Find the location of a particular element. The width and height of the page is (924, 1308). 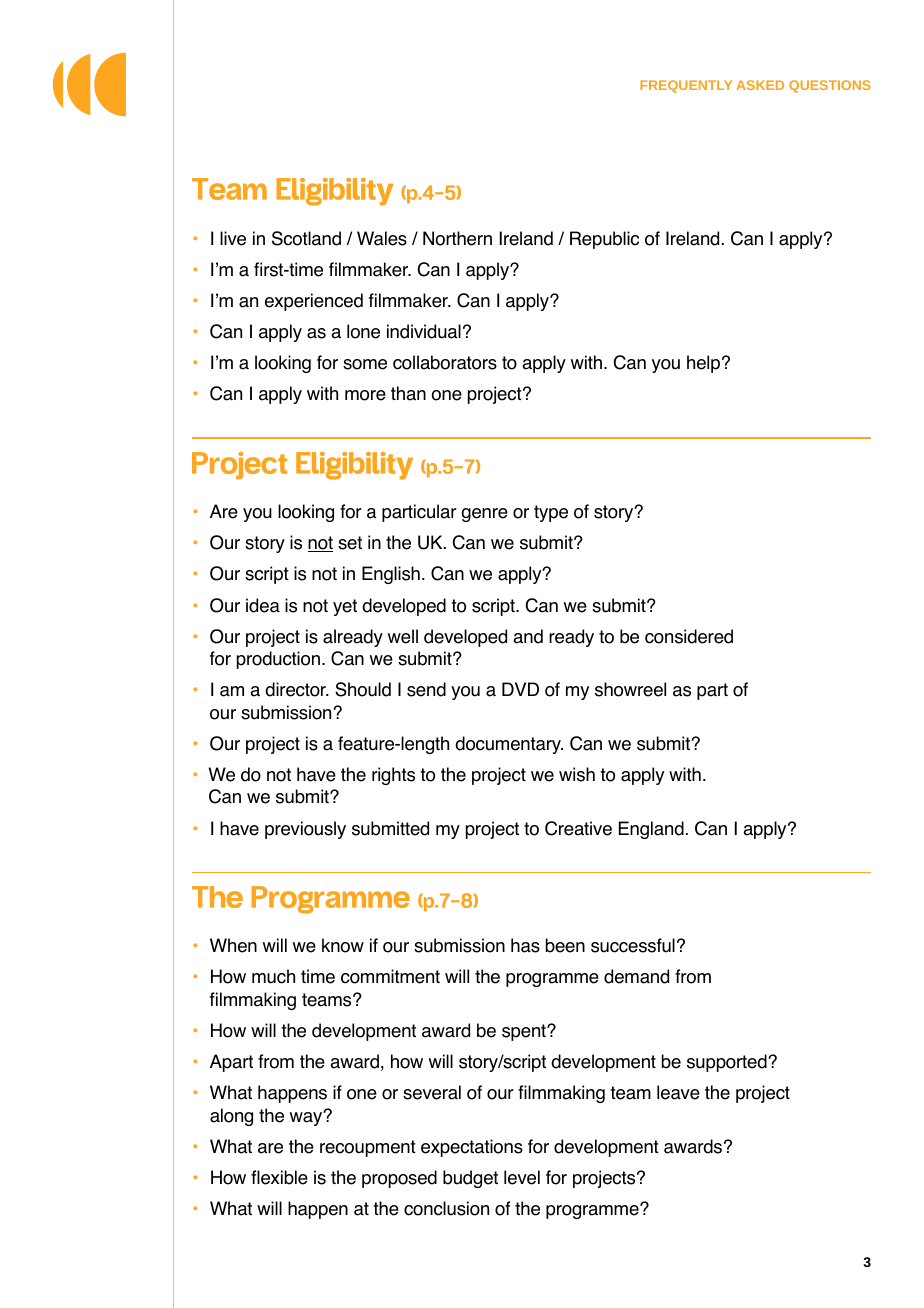

production is located at coordinates (278, 660).
